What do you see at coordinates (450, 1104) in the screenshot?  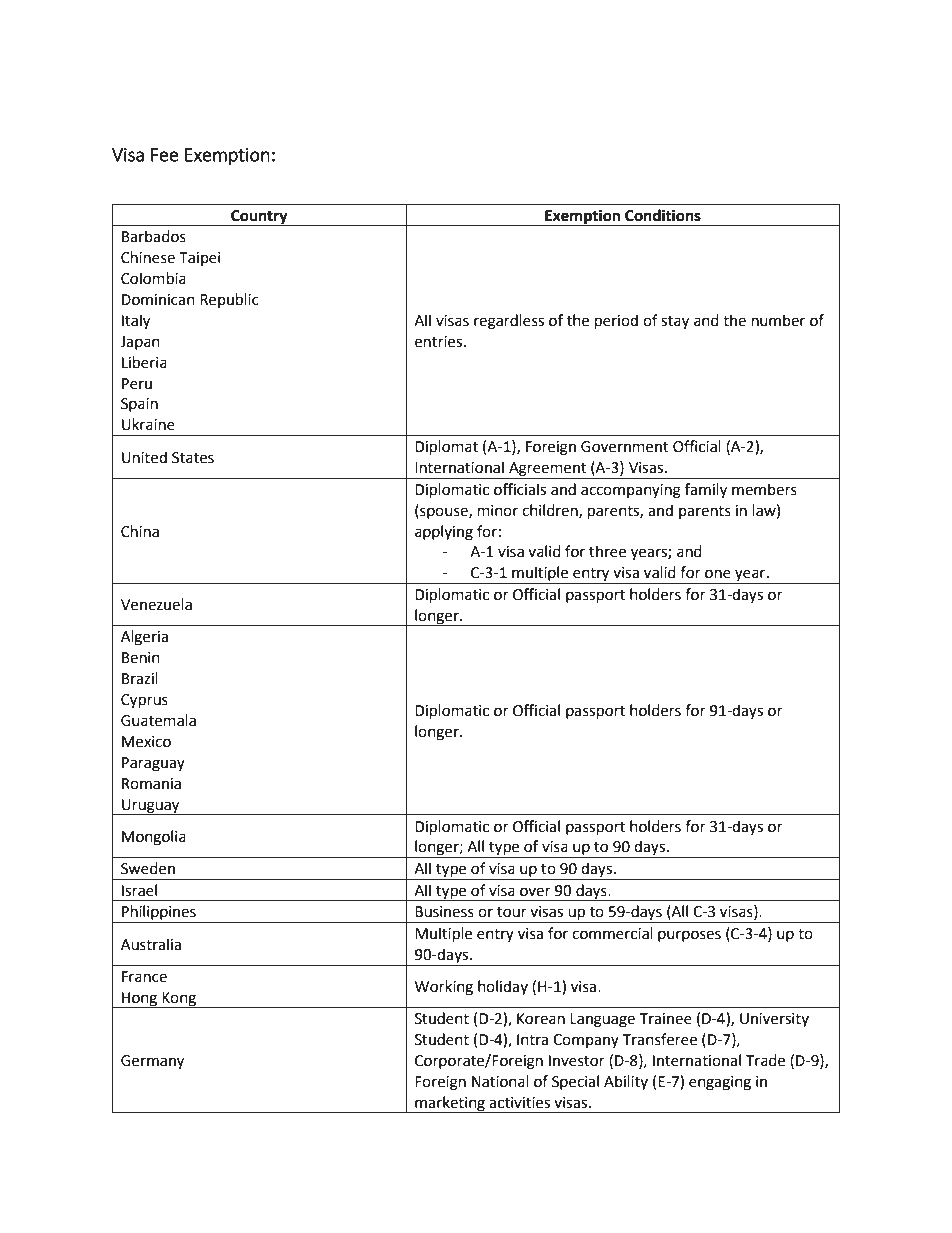 I see `marketing` at bounding box center [450, 1104].
